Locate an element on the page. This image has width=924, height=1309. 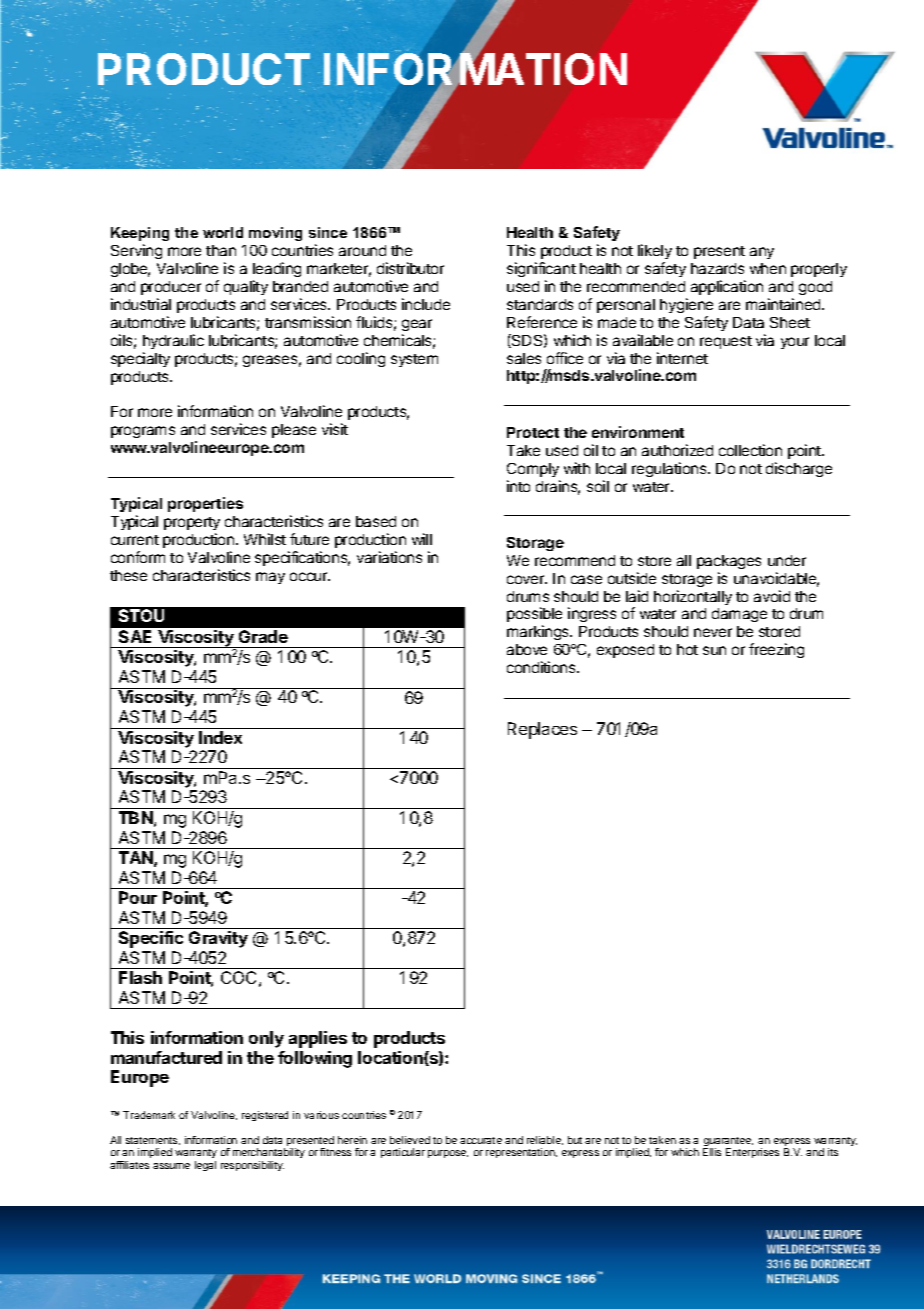
accurate is located at coordinates (481, 1140).
